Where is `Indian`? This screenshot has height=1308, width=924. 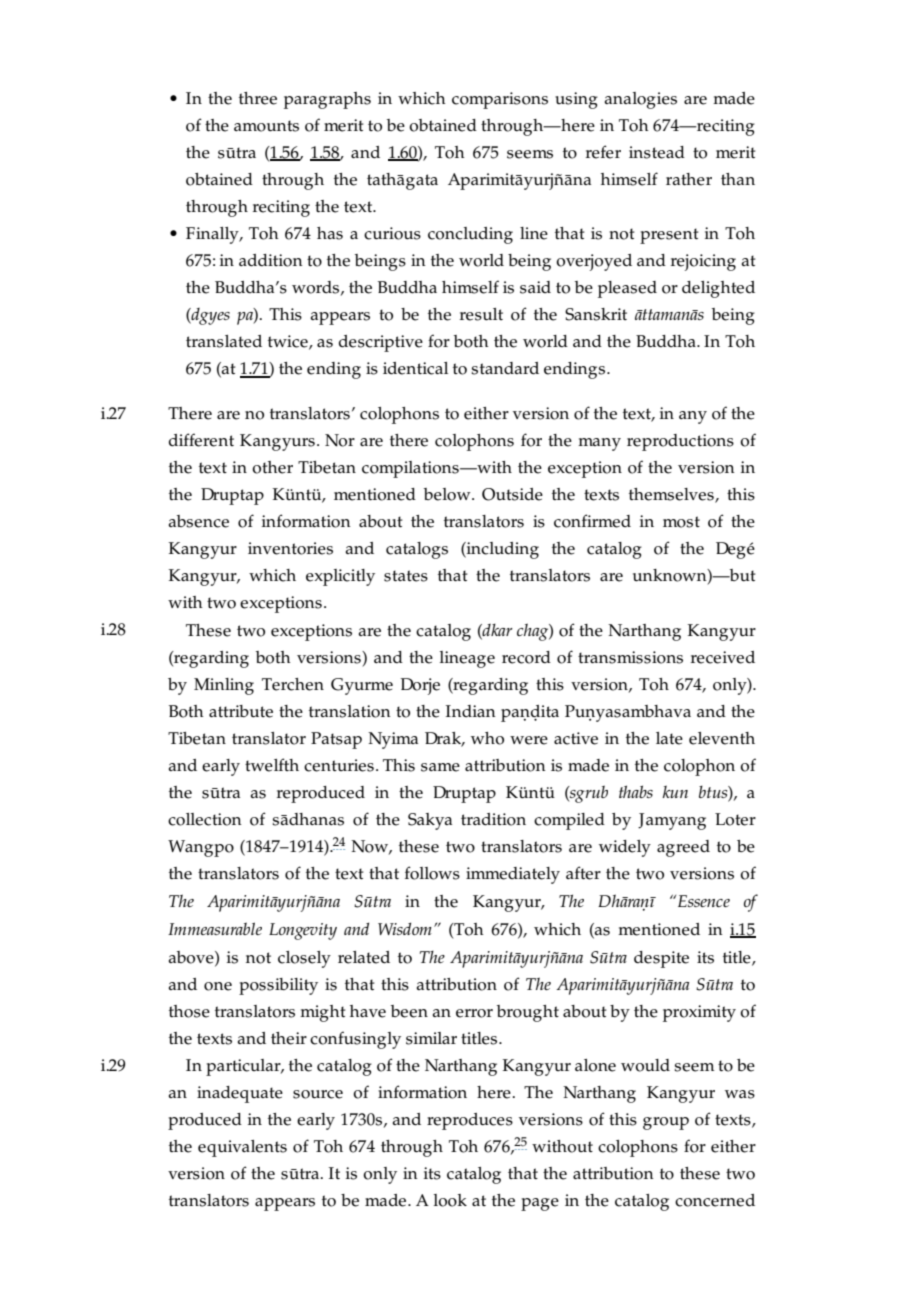 Indian is located at coordinates (471, 711).
